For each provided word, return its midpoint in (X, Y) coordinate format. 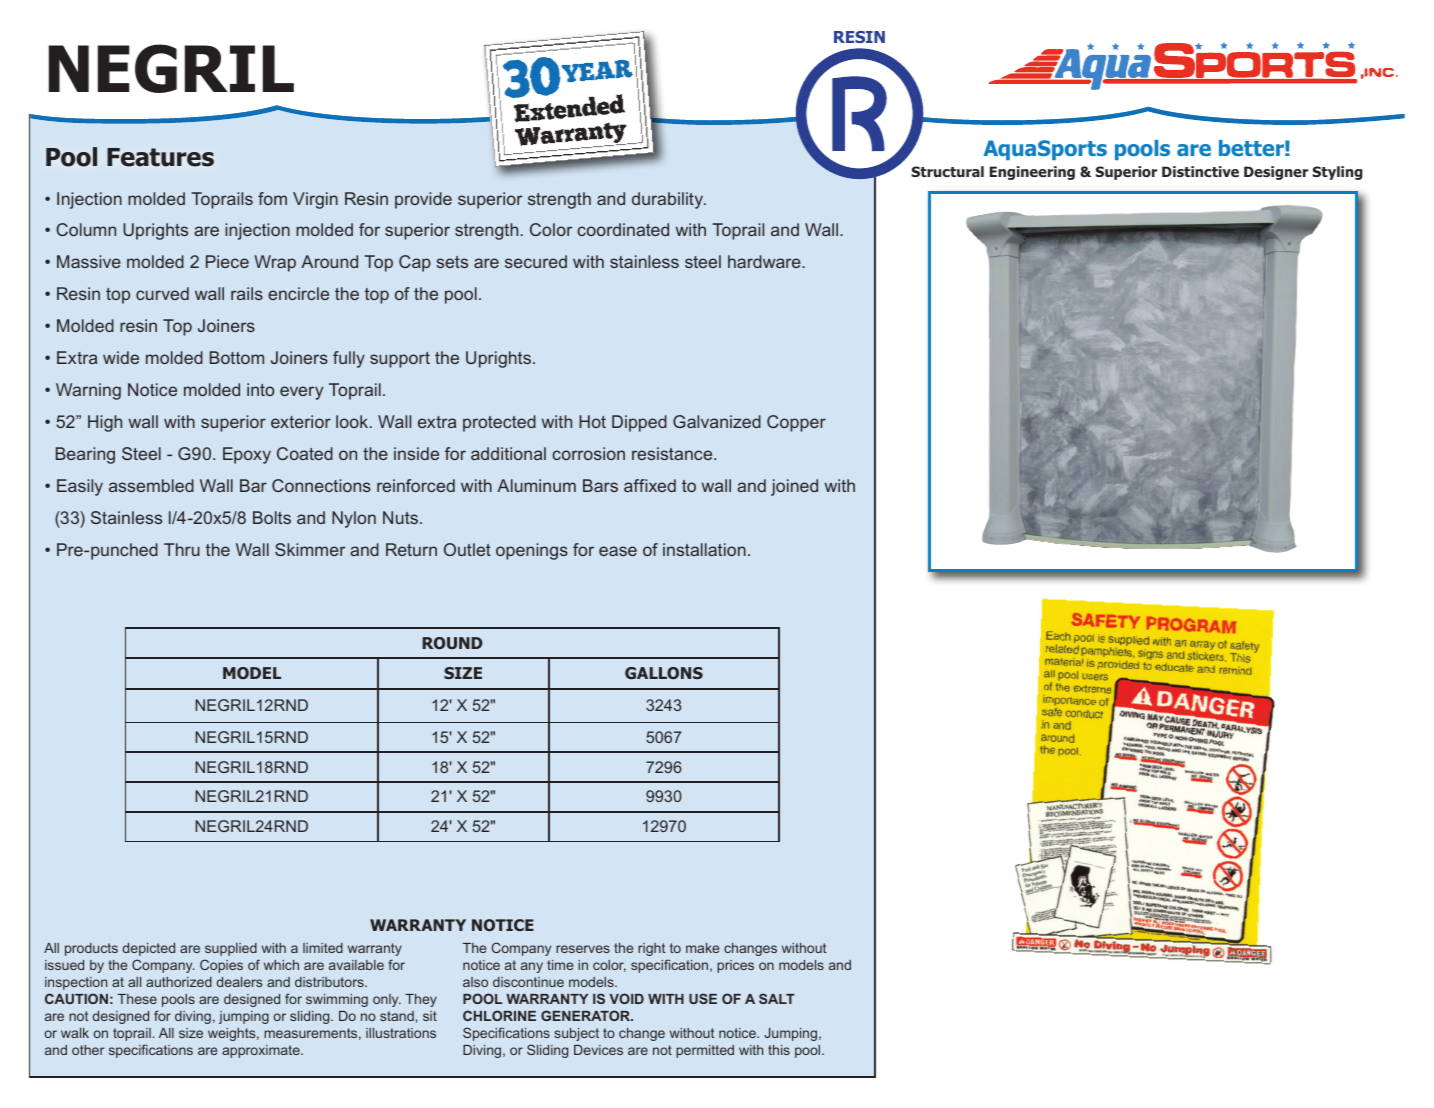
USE (703, 998)
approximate (262, 1051)
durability (669, 200)
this (779, 1050)
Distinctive (1200, 171)
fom (272, 198)
